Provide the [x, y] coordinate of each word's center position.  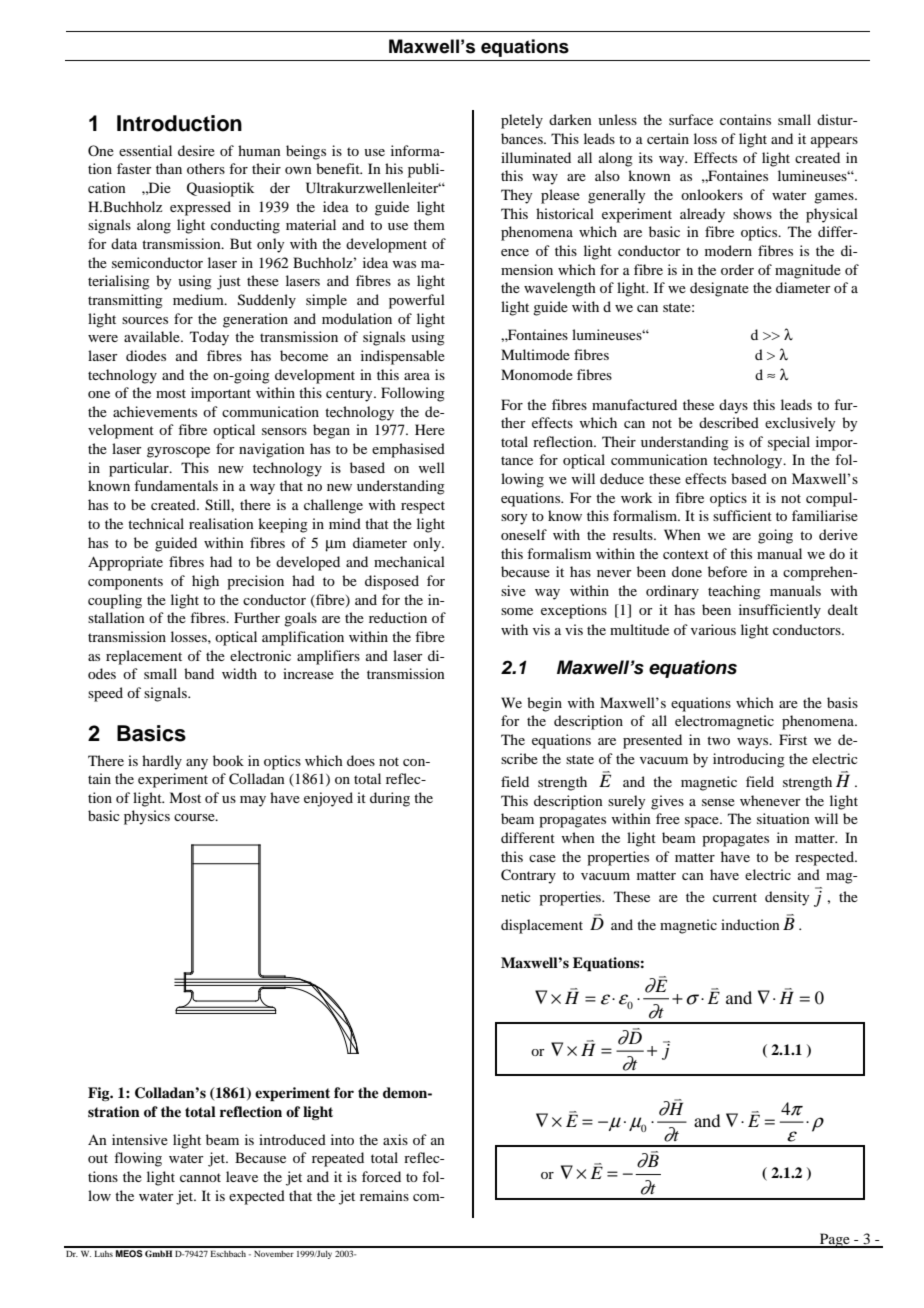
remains [384, 1195]
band [199, 673]
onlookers [712, 194]
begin [544, 704]
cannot [200, 1177]
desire [196, 150]
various [713, 629]
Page [835, 1240]
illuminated [536, 157]
